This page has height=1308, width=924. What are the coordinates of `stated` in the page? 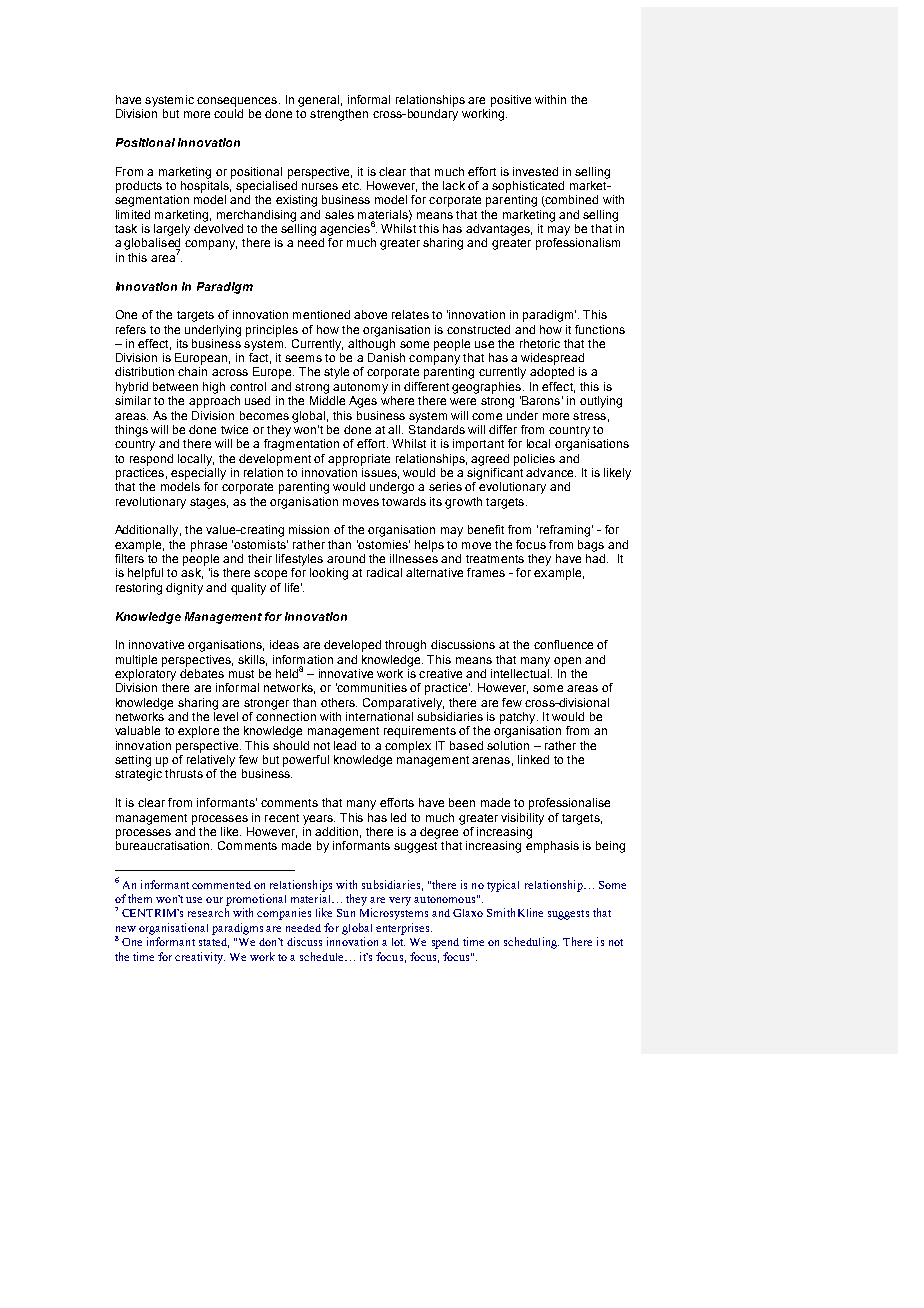 It's located at (214, 943).
